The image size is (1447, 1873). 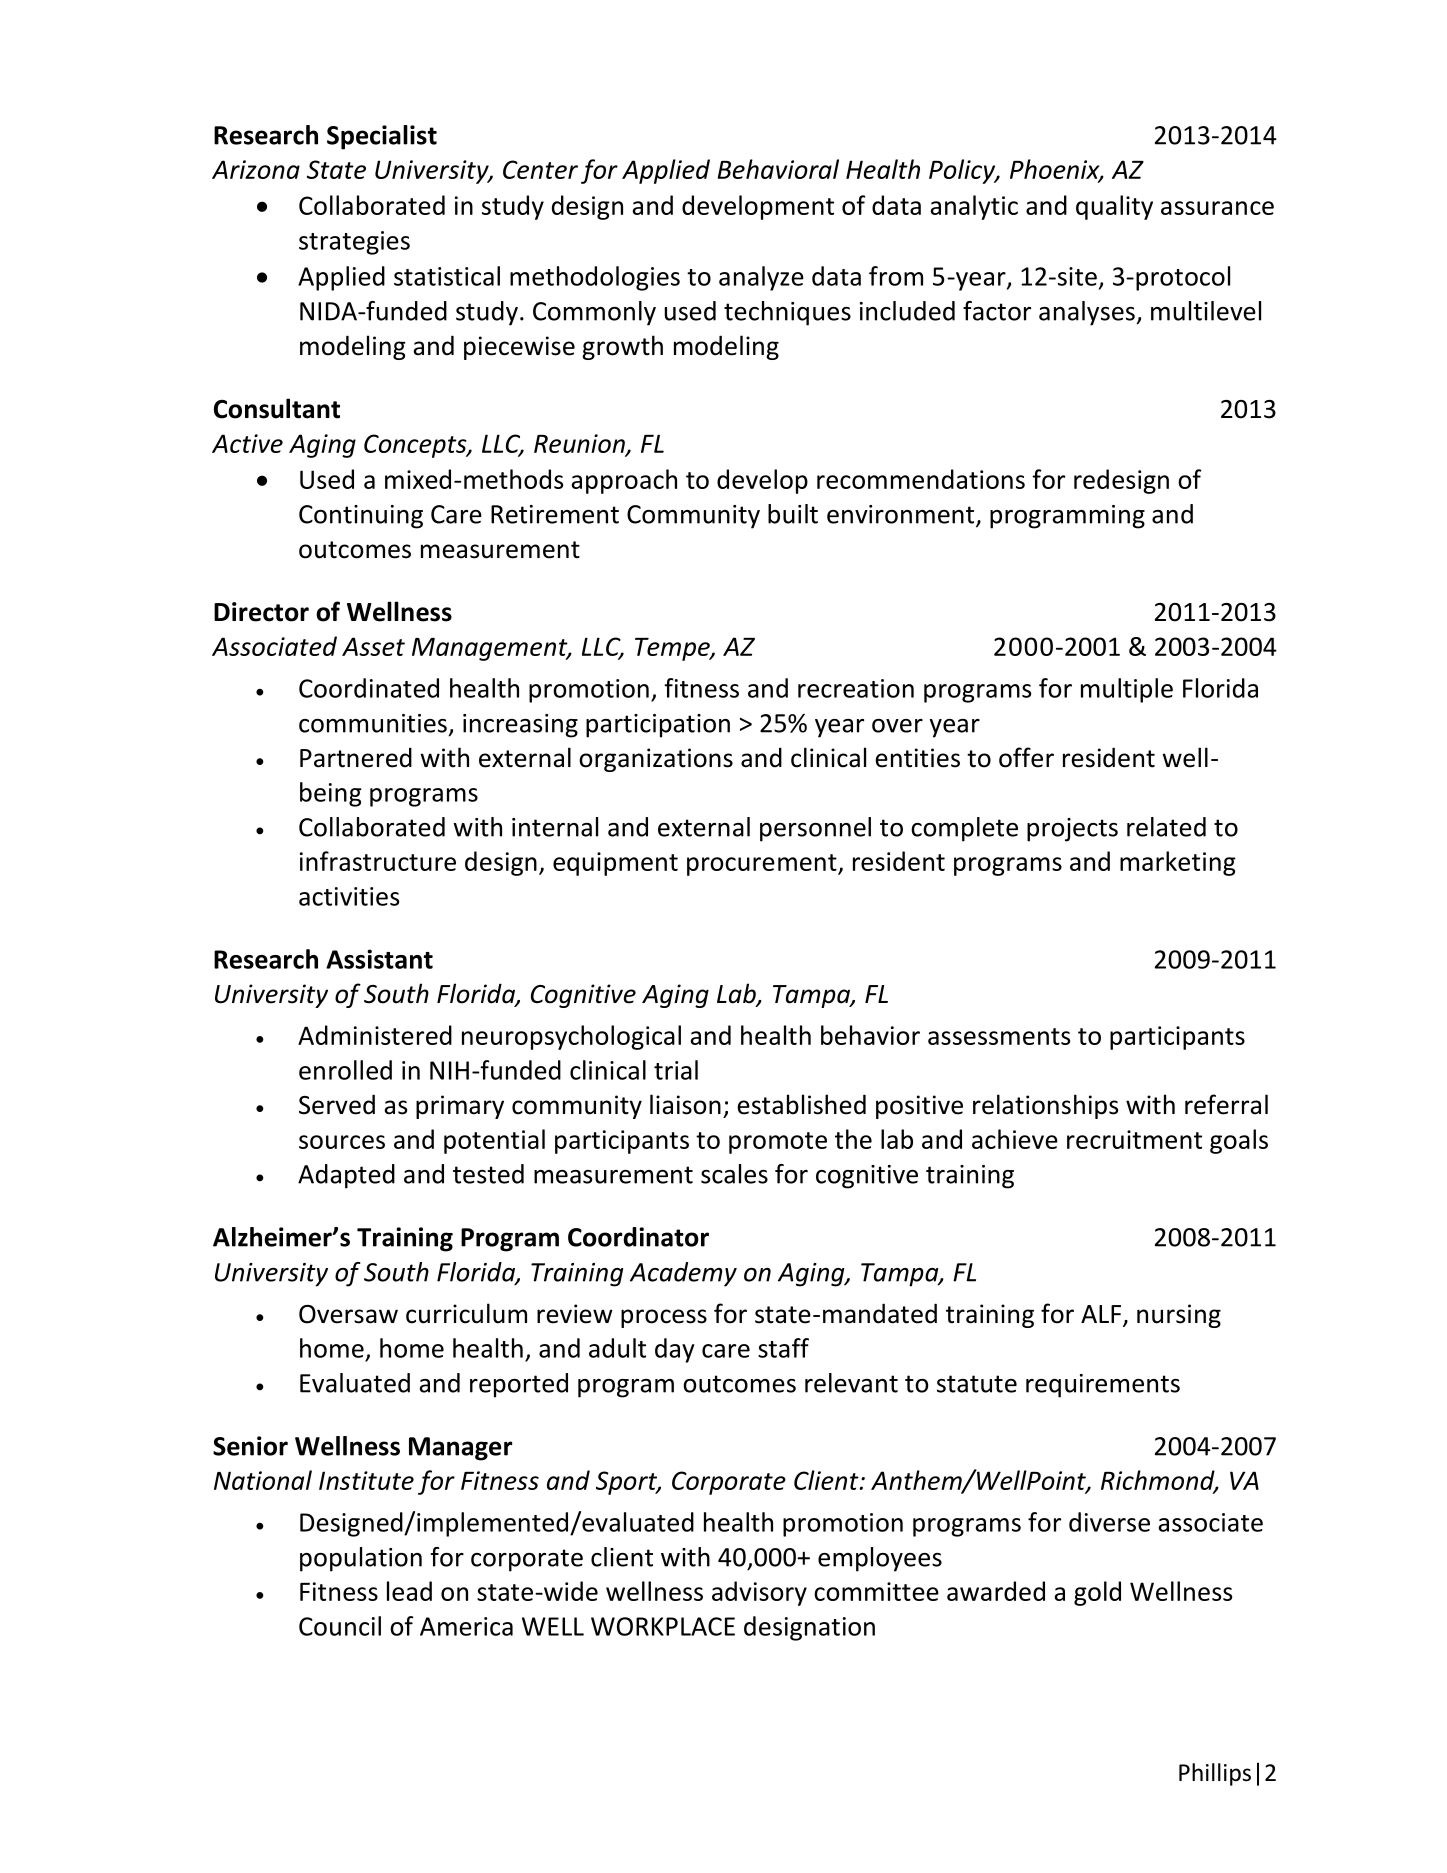 I want to click on population, so click(x=361, y=1559).
